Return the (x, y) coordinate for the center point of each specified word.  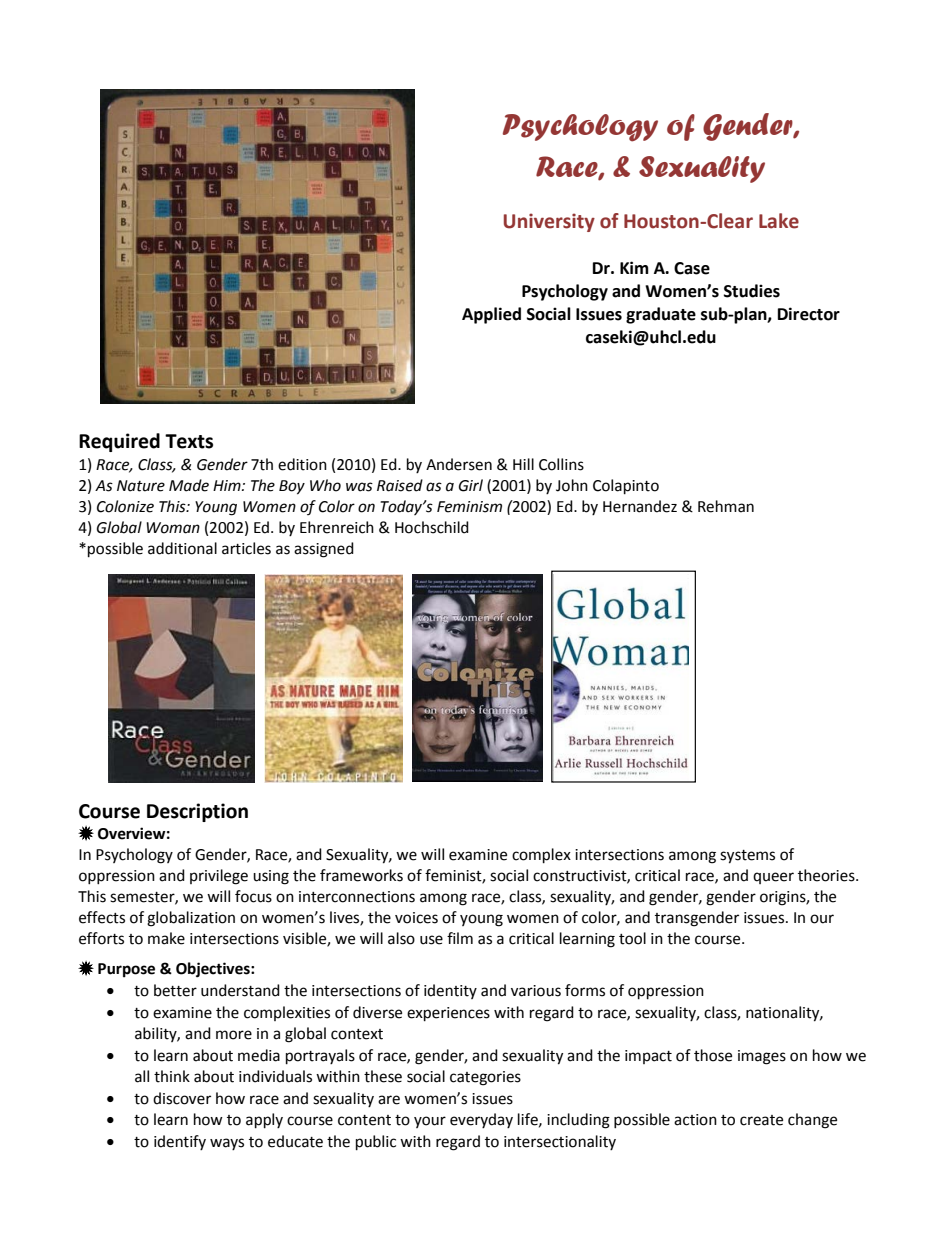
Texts (189, 441)
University (549, 222)
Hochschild (432, 527)
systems (747, 857)
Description (197, 812)
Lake (779, 221)
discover (182, 1098)
